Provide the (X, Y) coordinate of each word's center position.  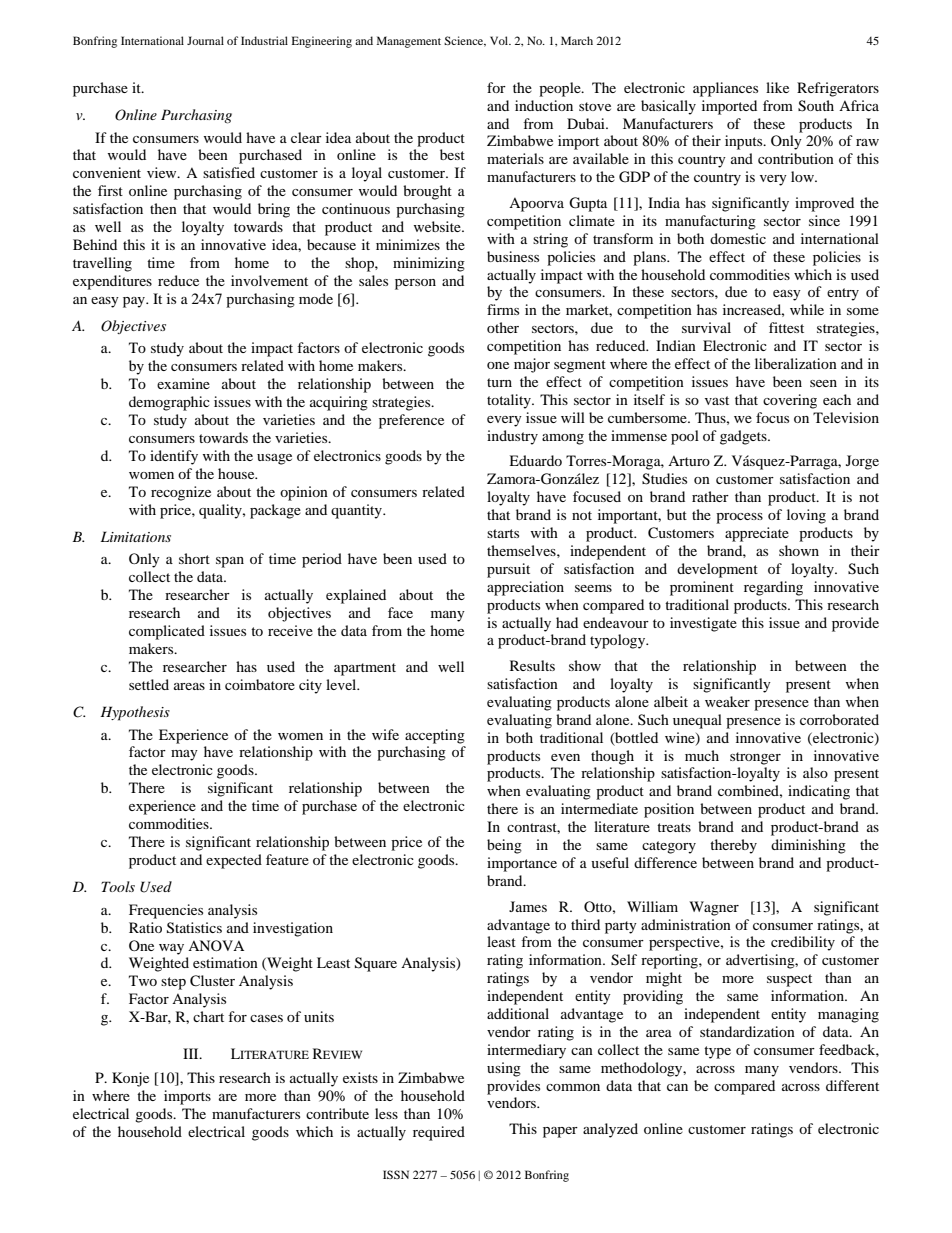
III (192, 1053)
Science (465, 41)
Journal (205, 40)
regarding (773, 588)
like (777, 87)
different (852, 1085)
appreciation (525, 588)
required (439, 1133)
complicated (167, 632)
